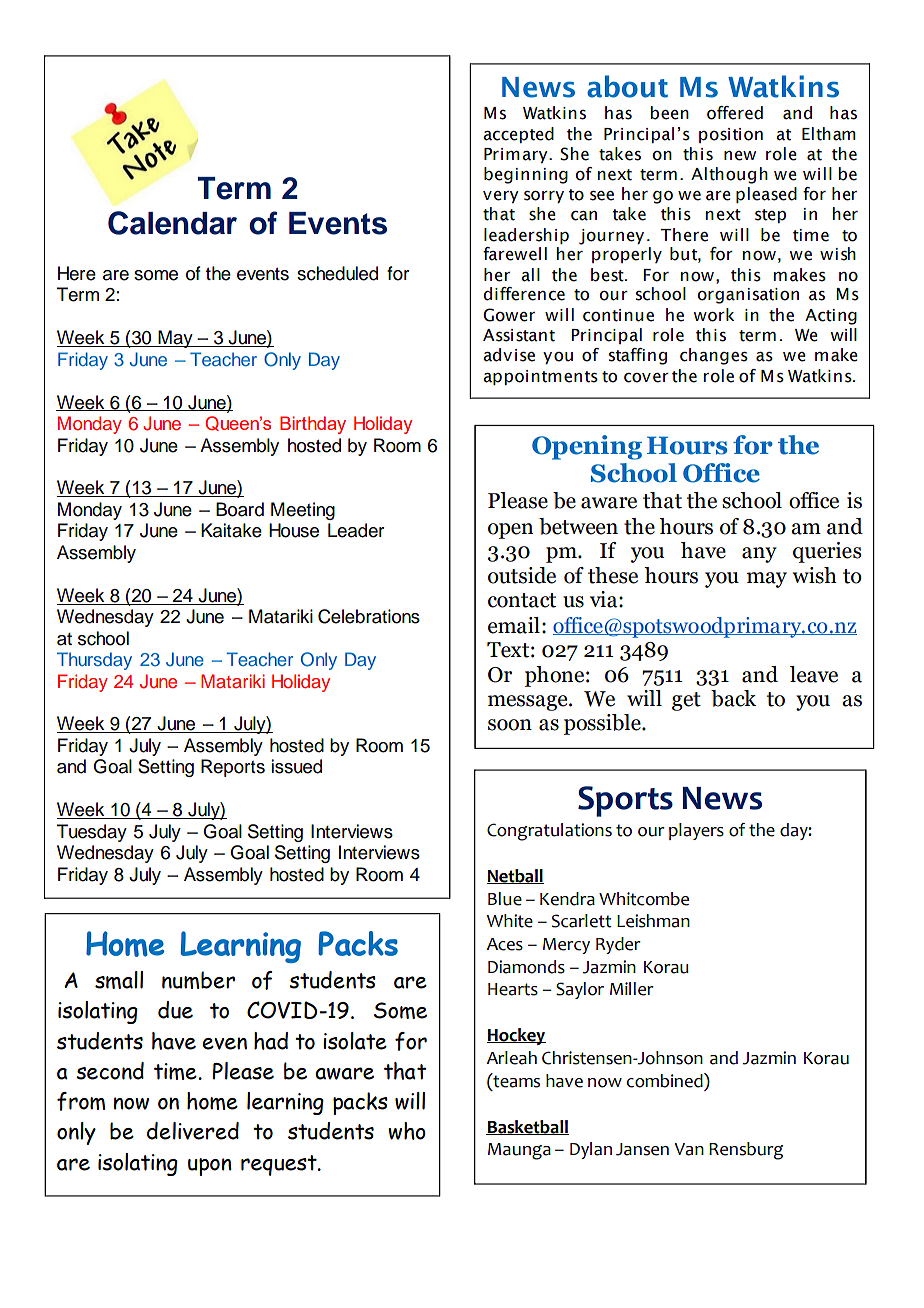 This document has width=924, height=1308. Describe the element at coordinates (735, 113) in the document. I see `offered` at that location.
